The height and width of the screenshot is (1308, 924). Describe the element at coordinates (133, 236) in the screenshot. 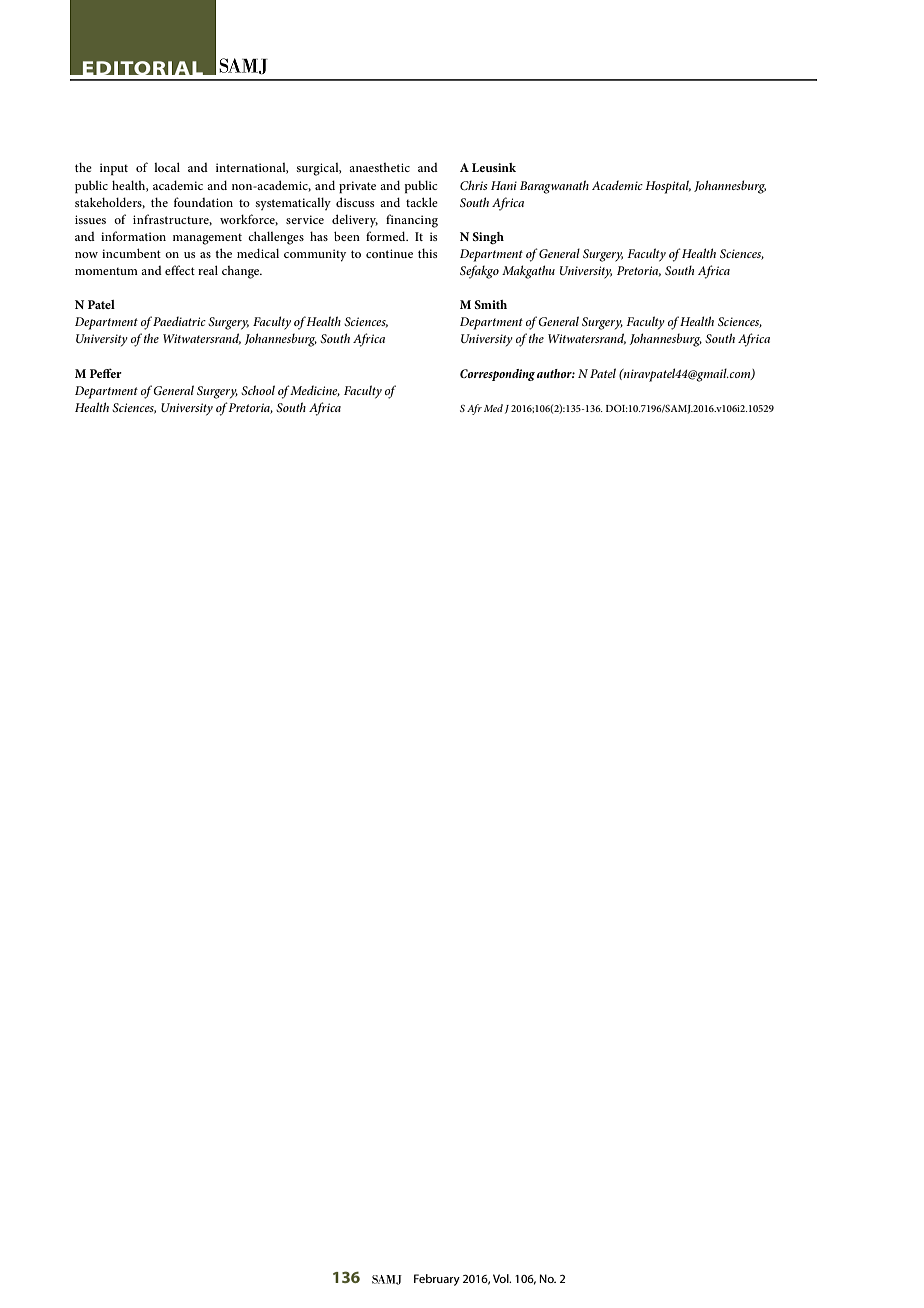

I see `information` at that location.
